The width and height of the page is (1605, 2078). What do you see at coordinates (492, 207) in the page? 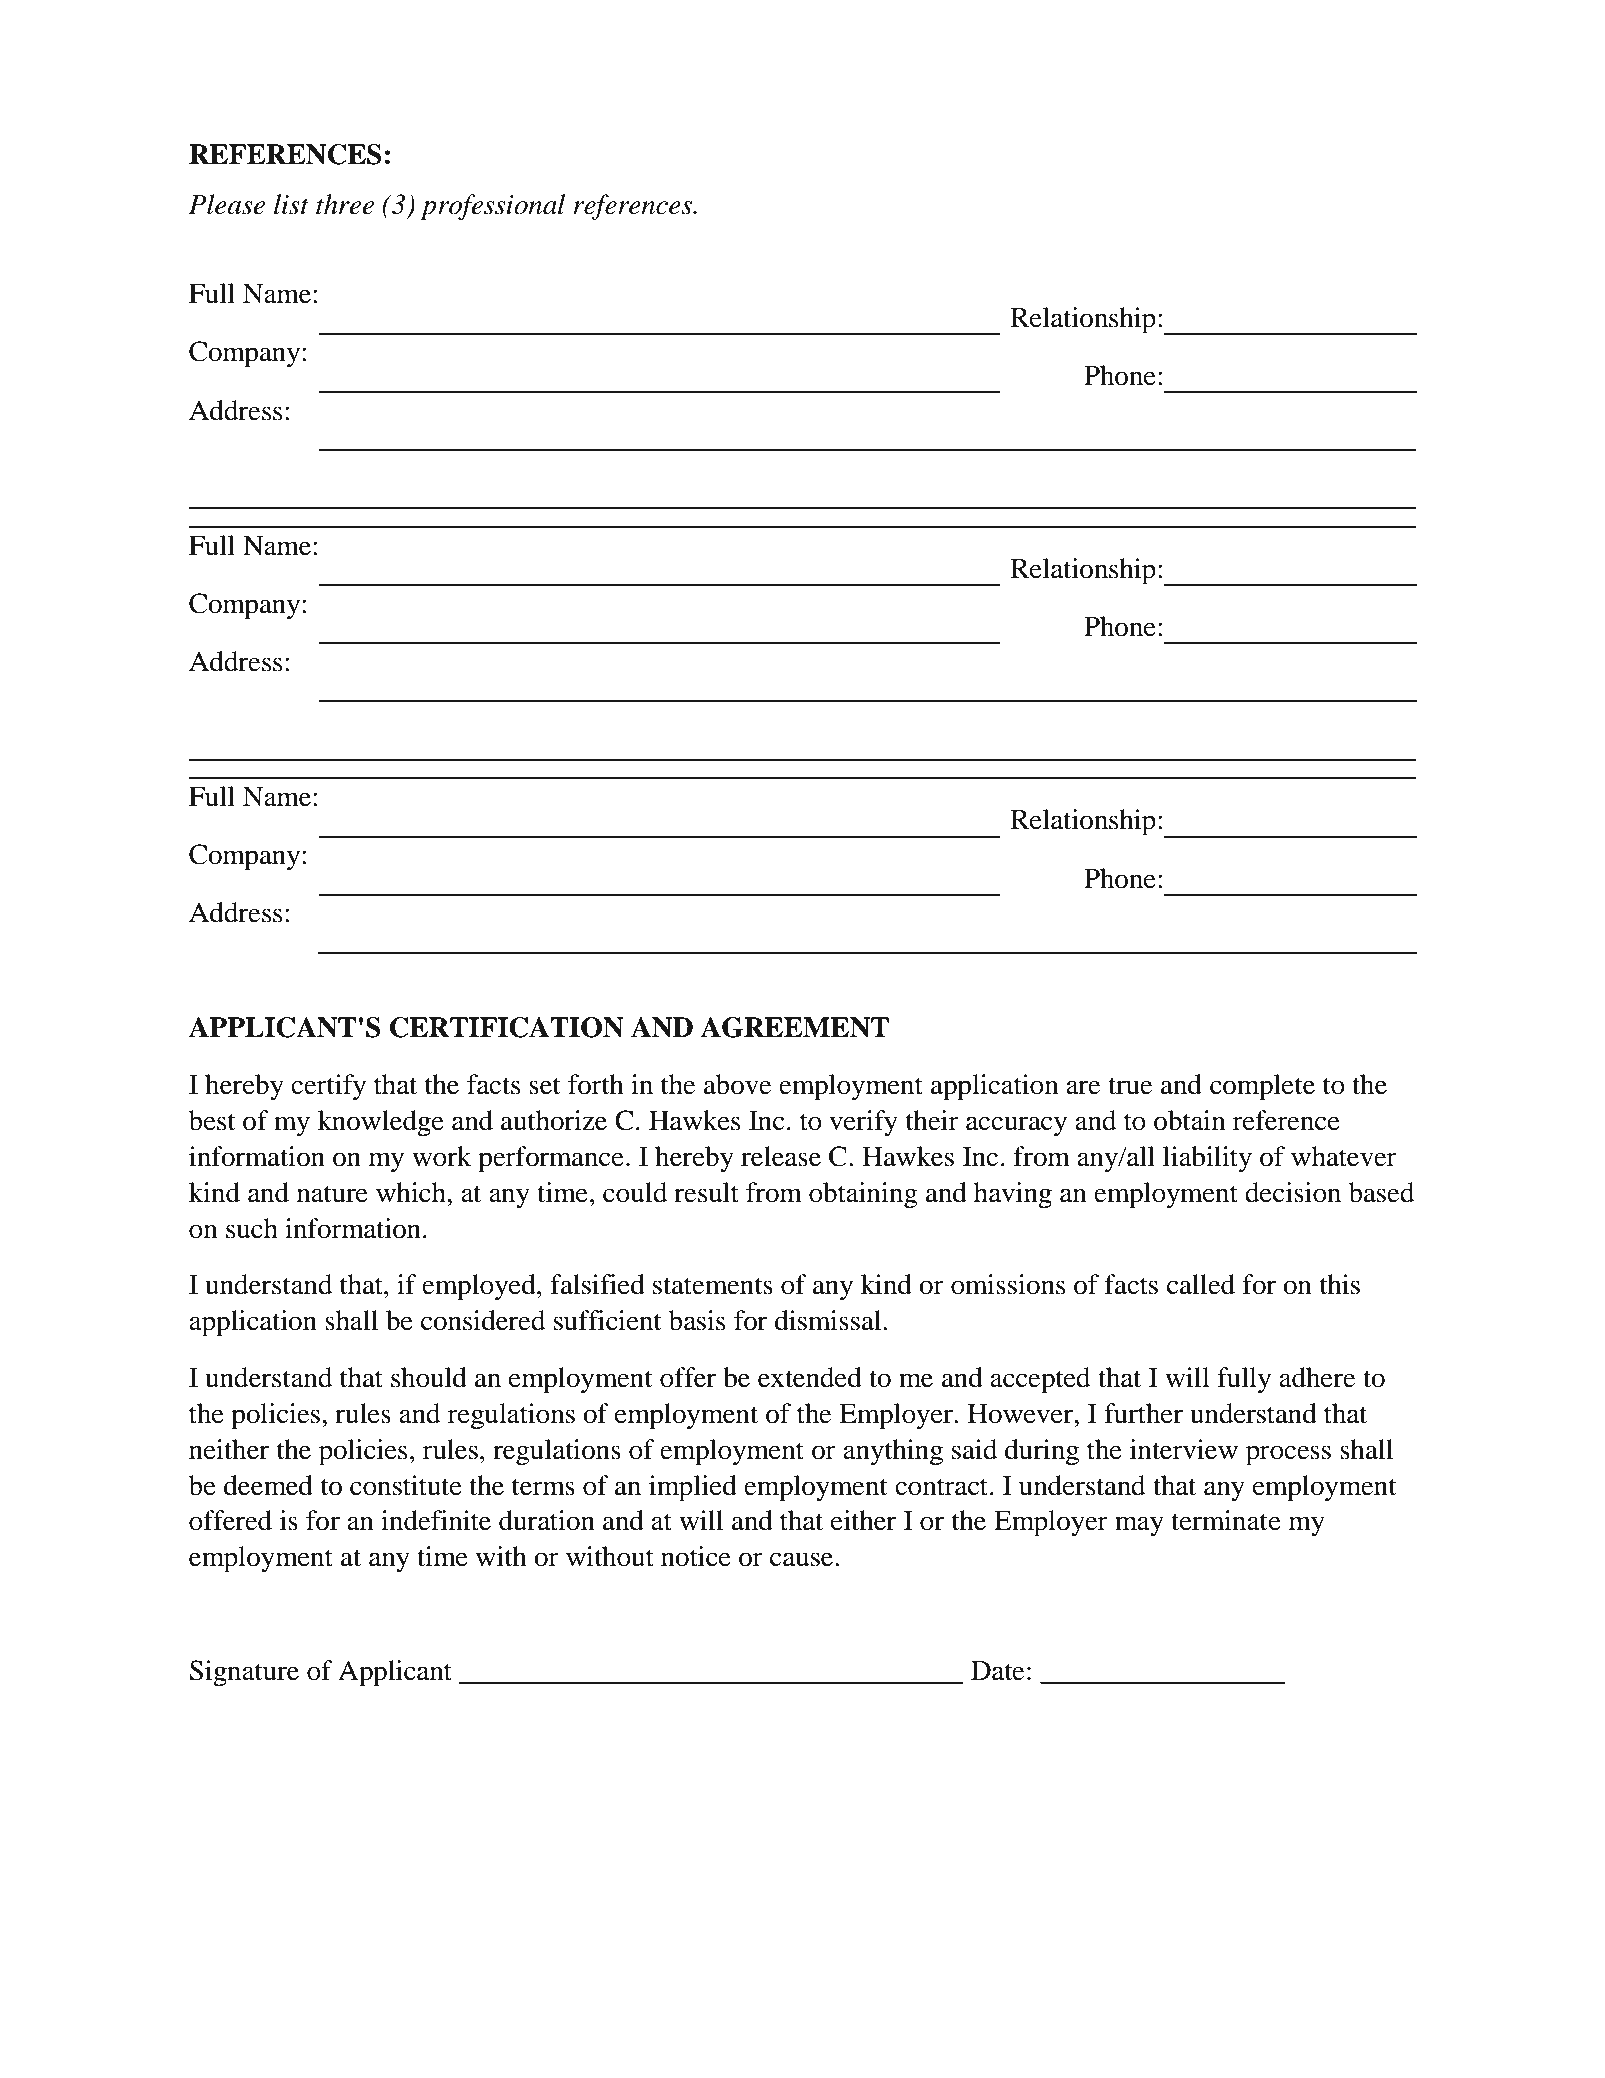
I see `professional` at bounding box center [492, 207].
